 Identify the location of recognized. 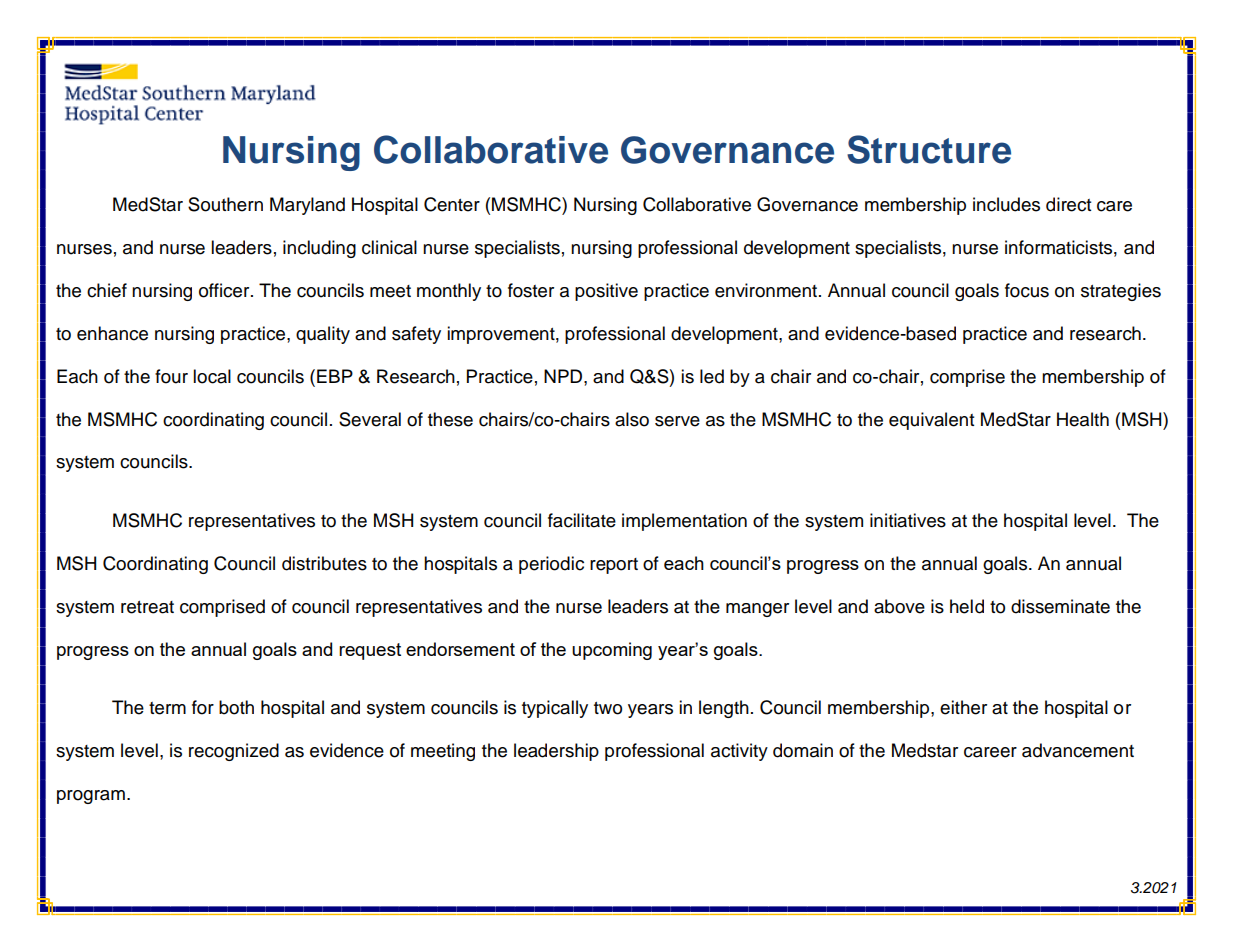
(234, 752).
